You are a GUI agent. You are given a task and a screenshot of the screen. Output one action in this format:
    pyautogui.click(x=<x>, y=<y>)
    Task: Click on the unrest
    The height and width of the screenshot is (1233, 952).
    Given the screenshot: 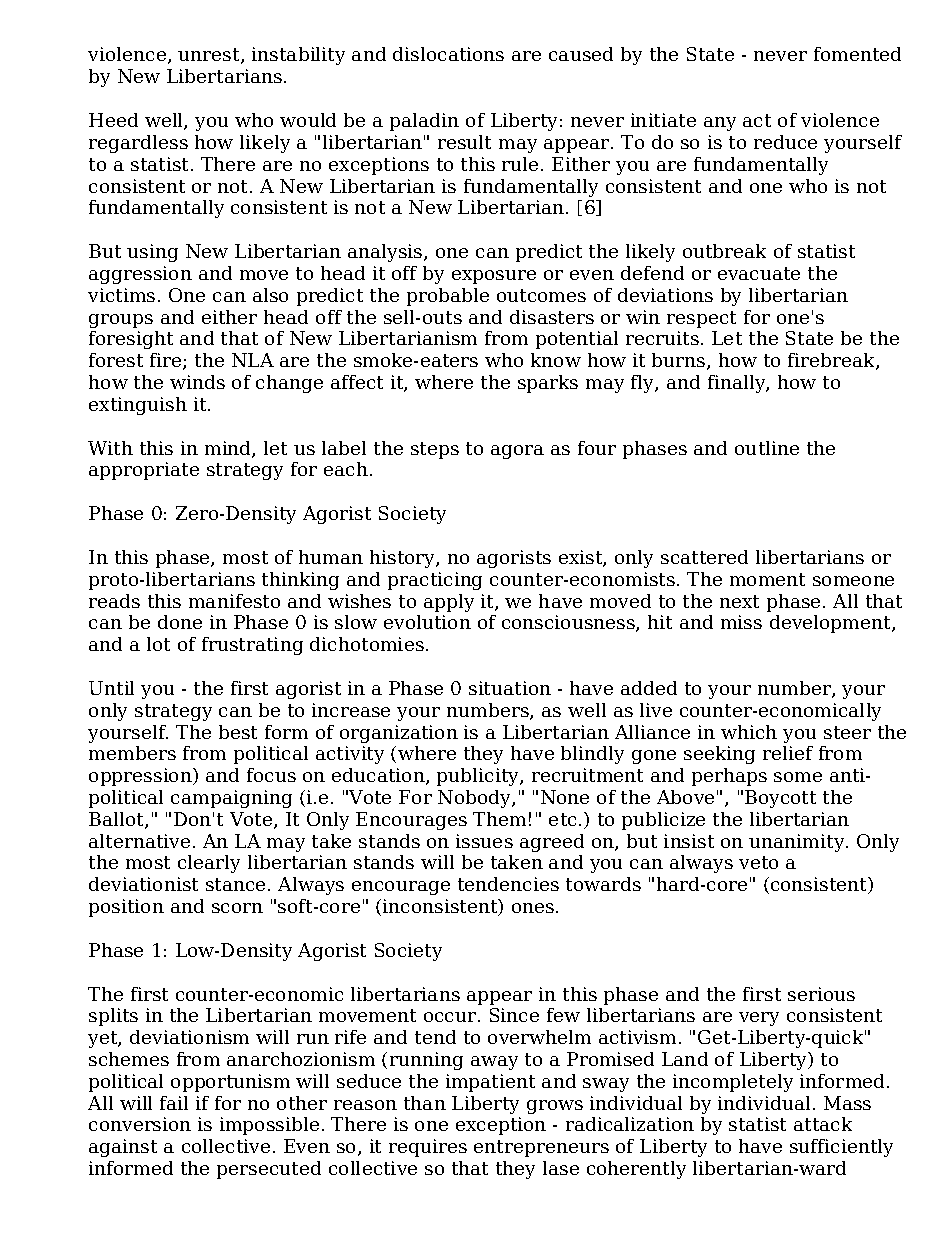 What is the action you would take?
    pyautogui.click(x=210, y=56)
